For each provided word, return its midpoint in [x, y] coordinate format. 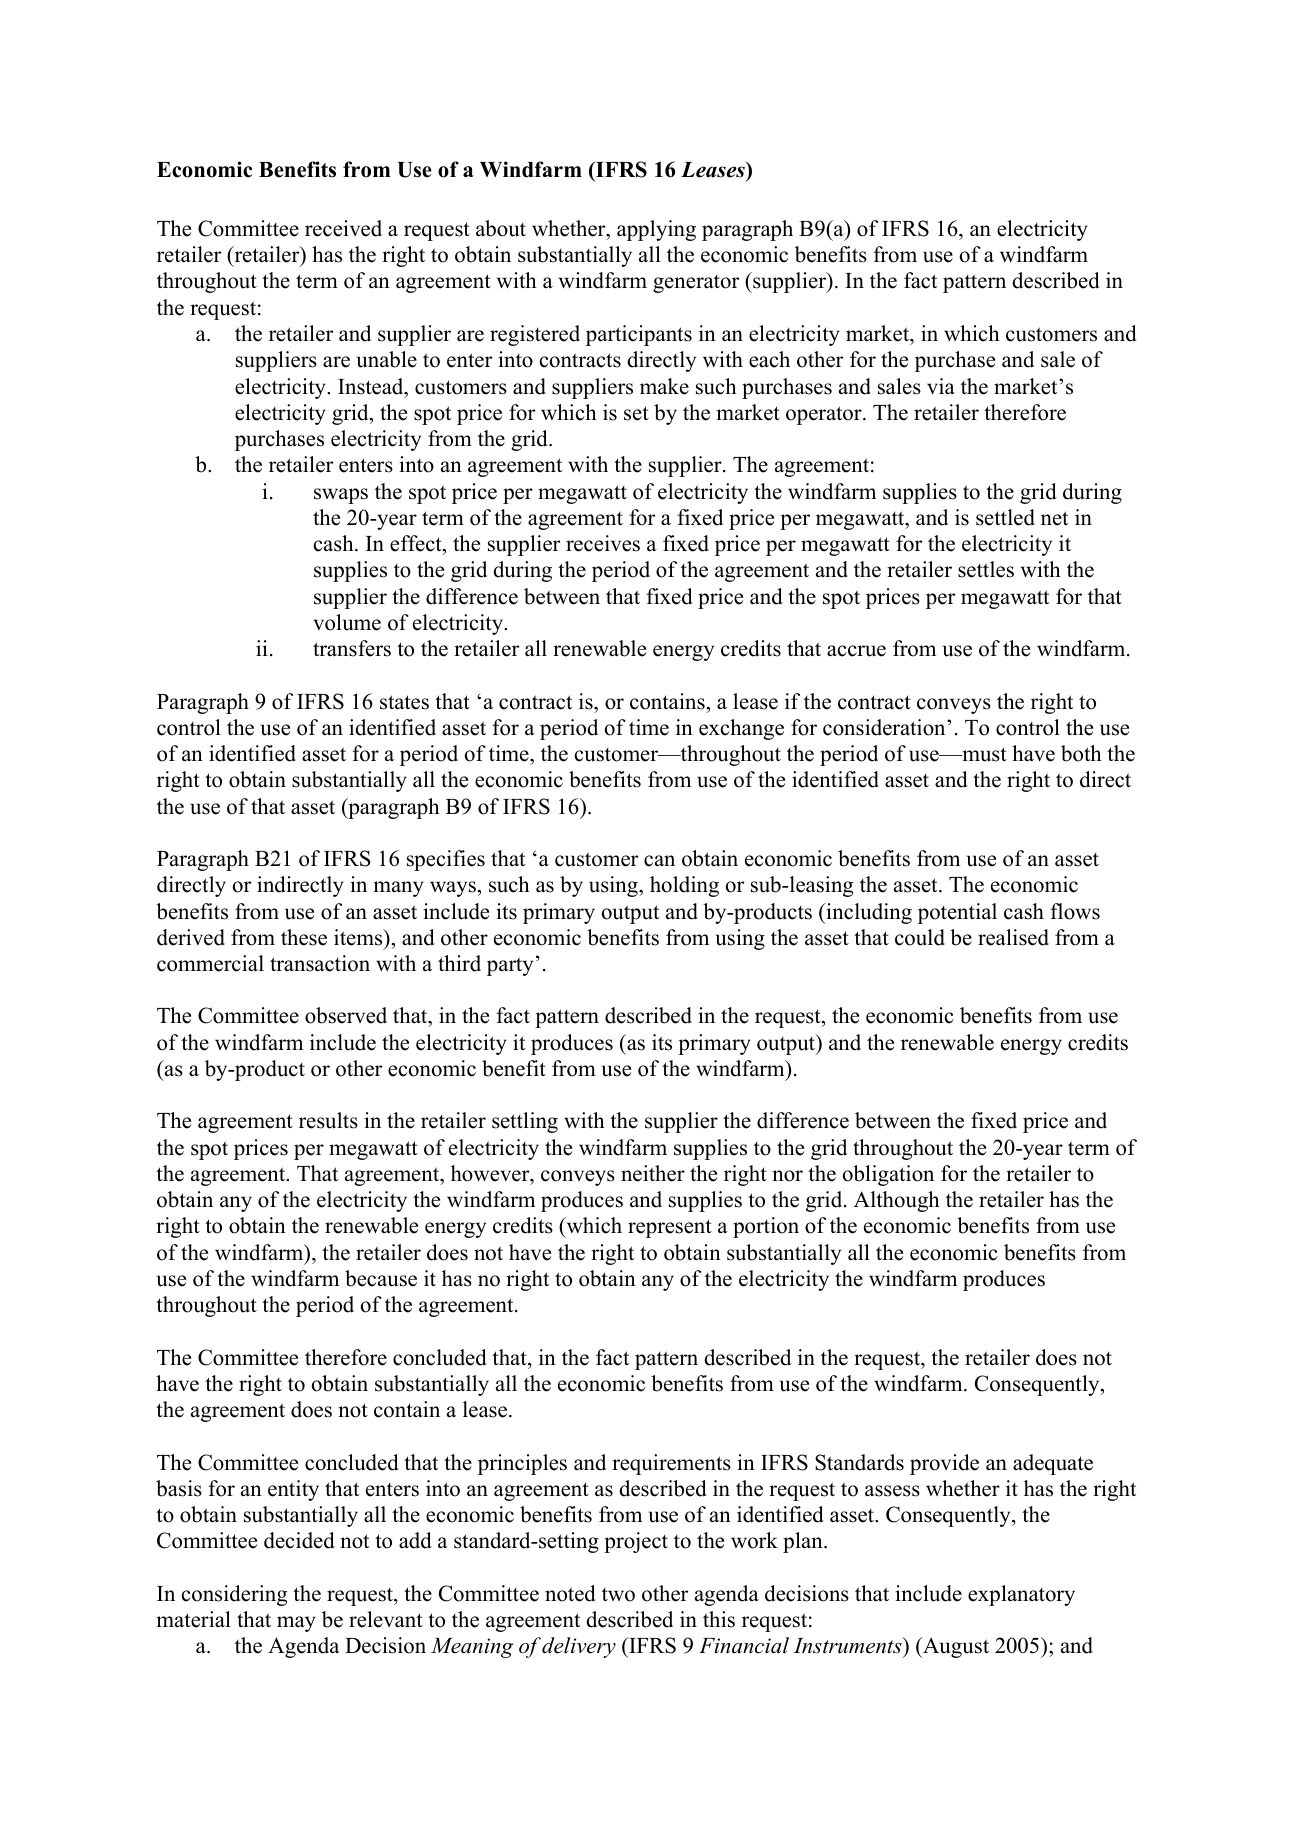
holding [684, 886]
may [296, 1624]
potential [957, 913]
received [343, 228]
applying [656, 230]
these [304, 937]
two [618, 1595]
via [941, 386]
